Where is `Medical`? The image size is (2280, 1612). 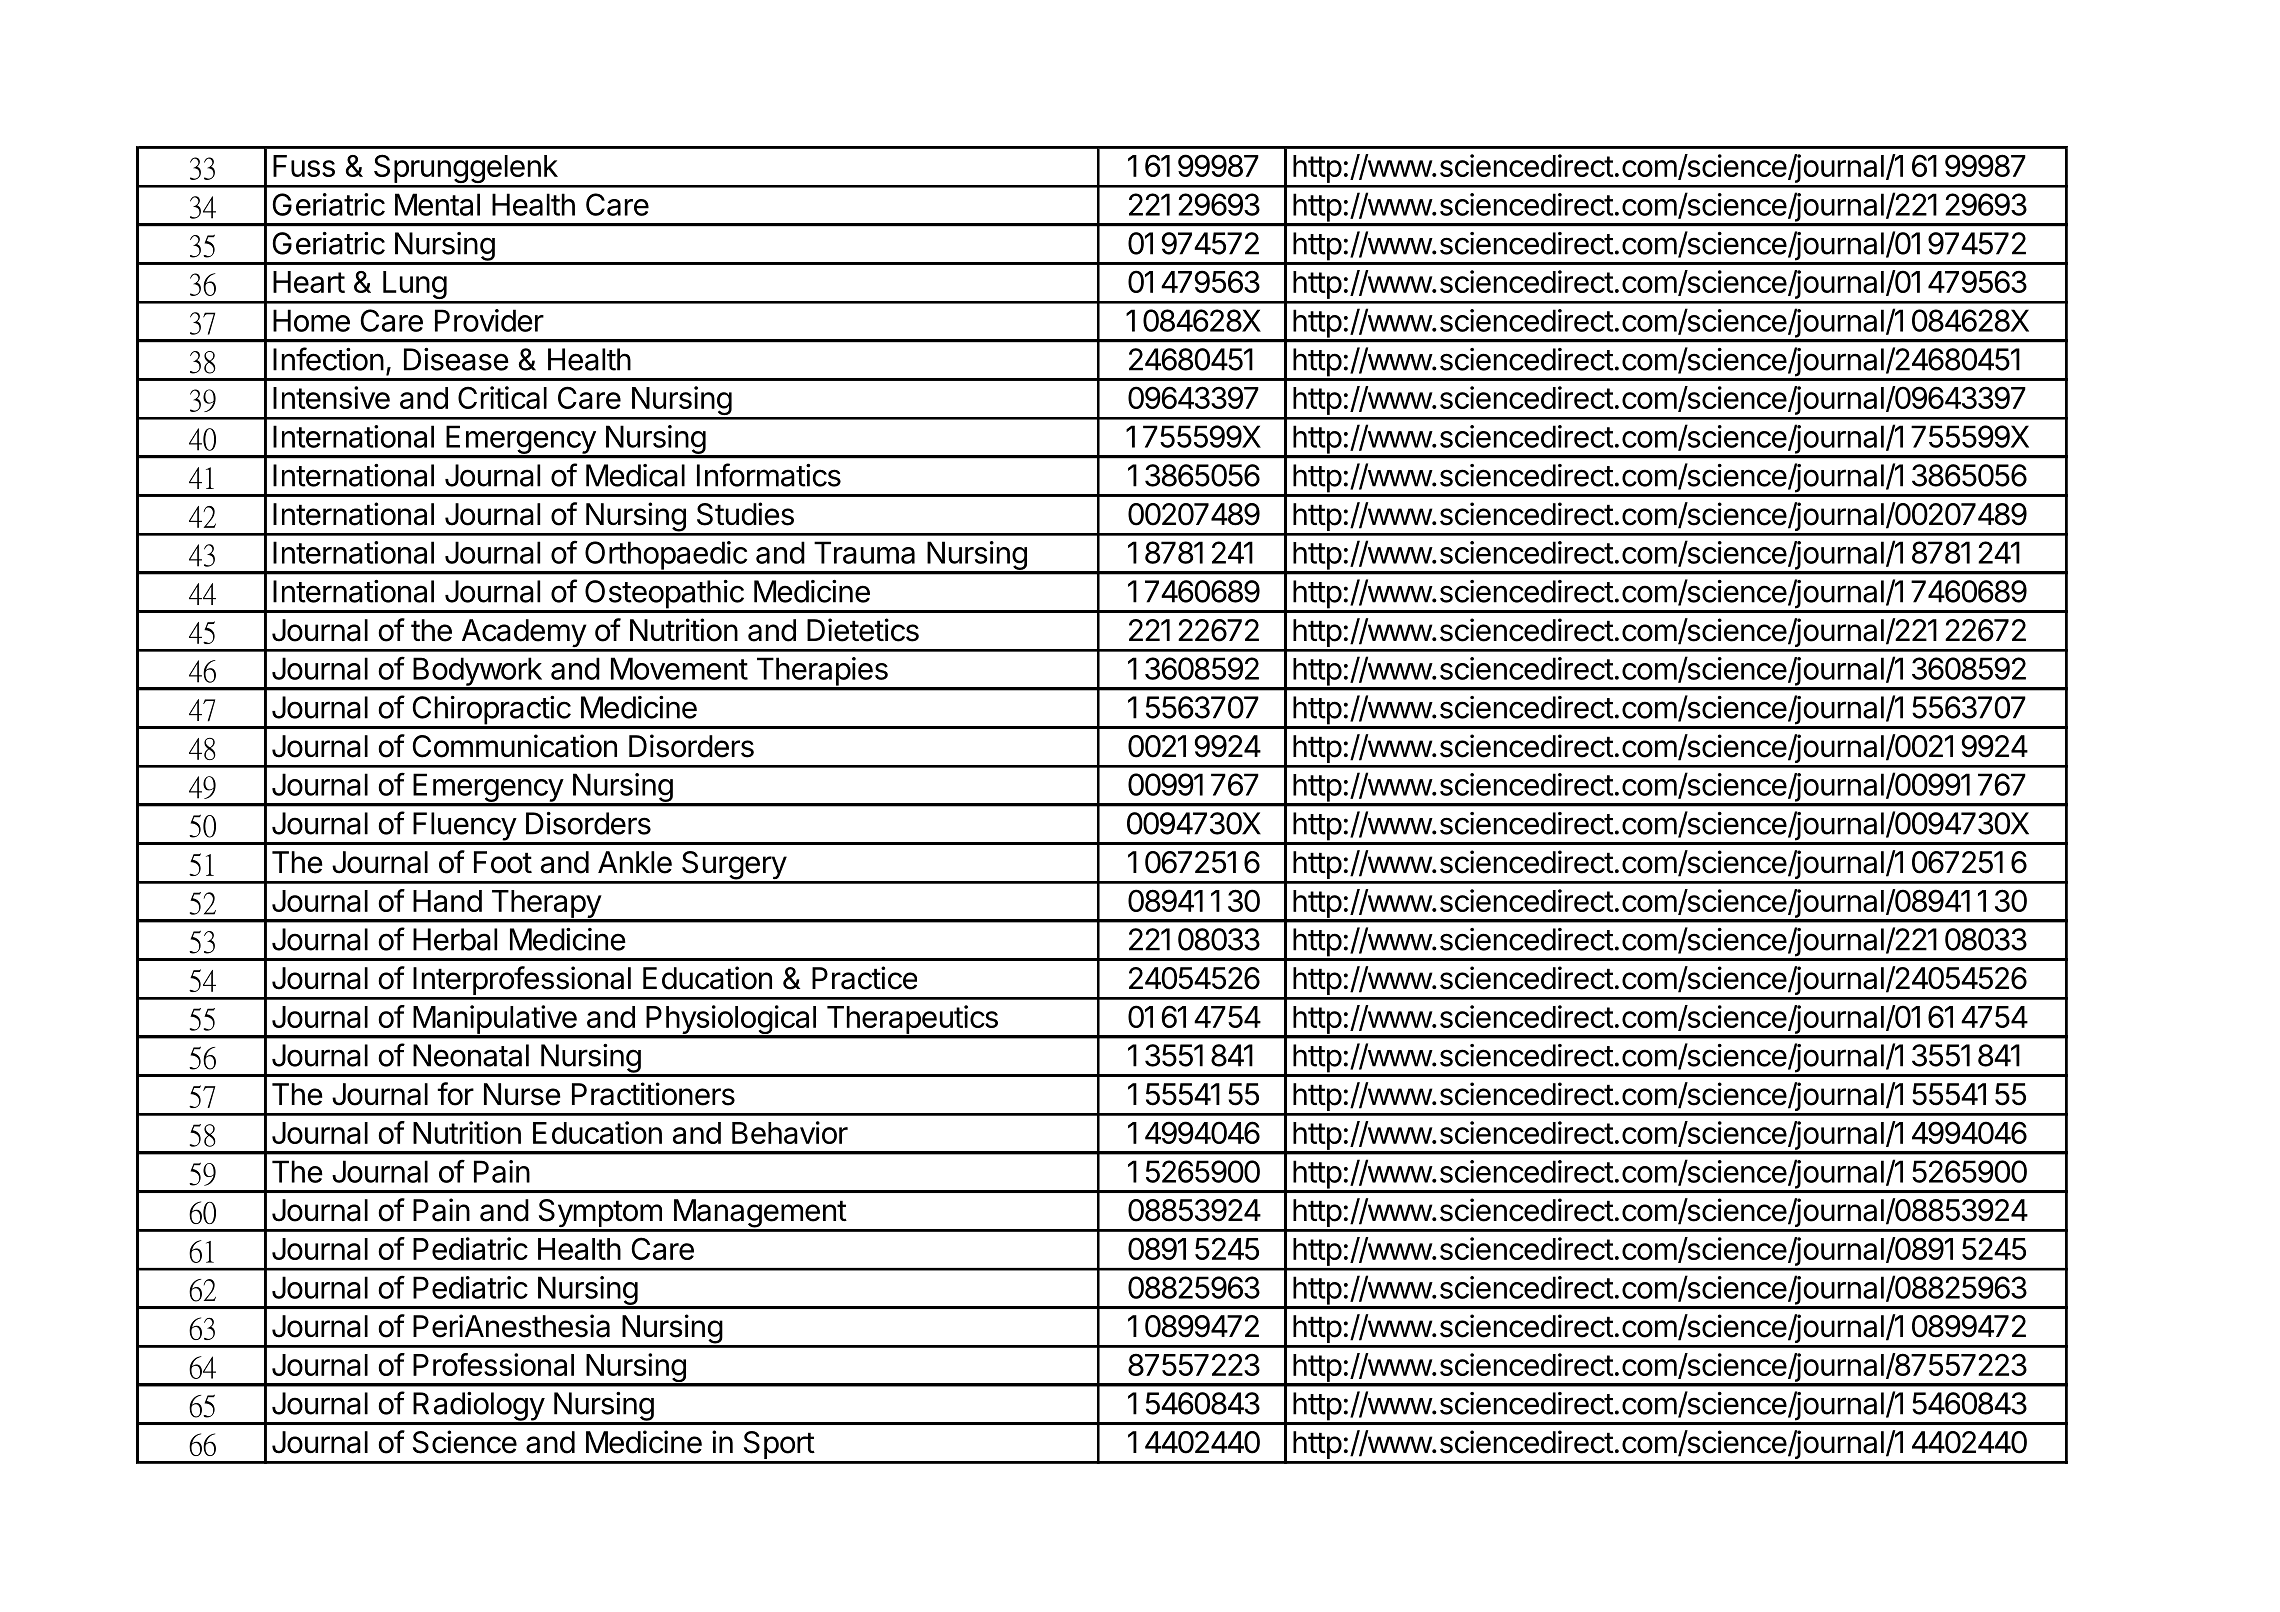 Medical is located at coordinates (635, 475).
